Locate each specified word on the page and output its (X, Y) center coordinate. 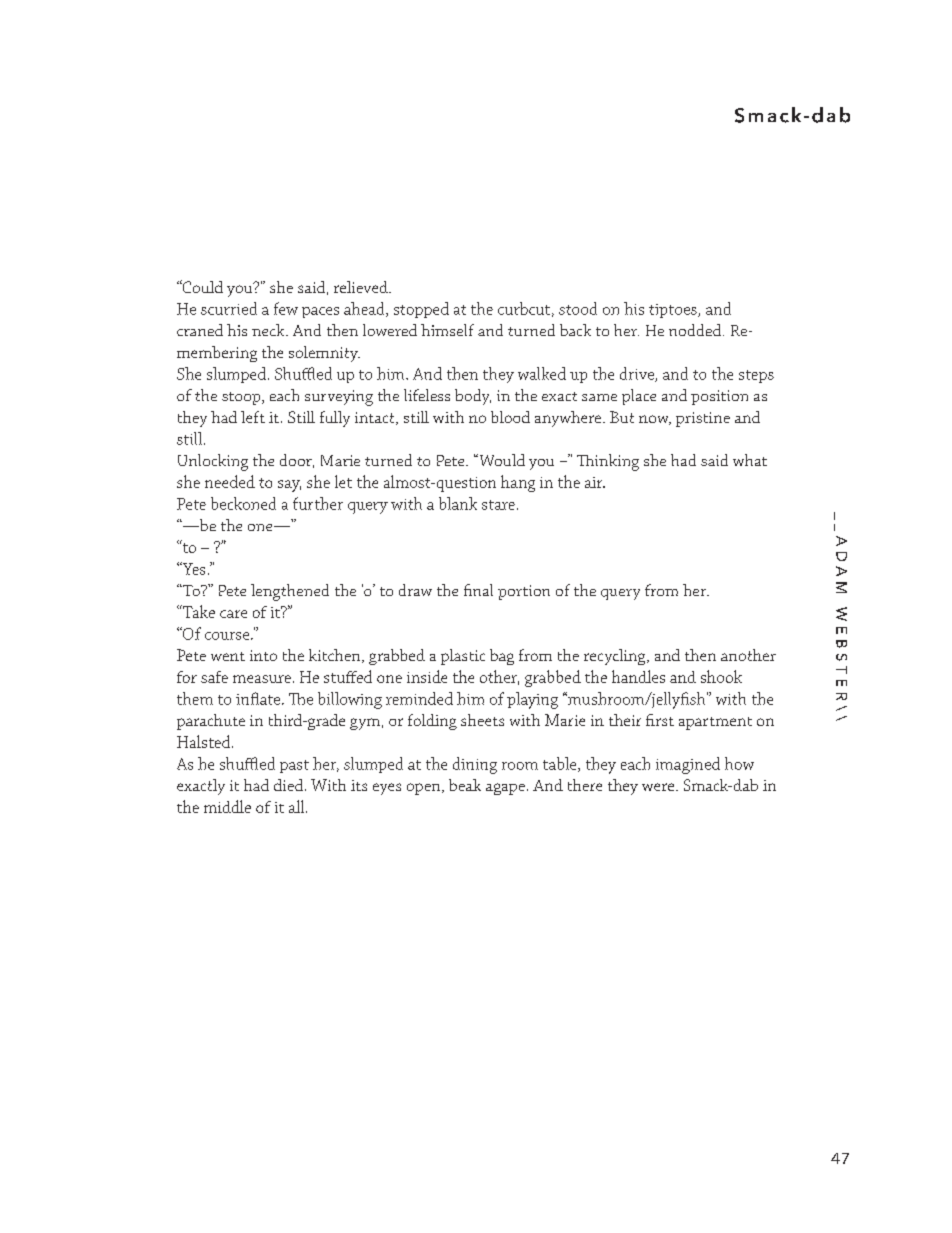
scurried (229, 308)
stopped (421, 310)
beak (465, 785)
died (290, 785)
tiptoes (674, 311)
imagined (688, 765)
